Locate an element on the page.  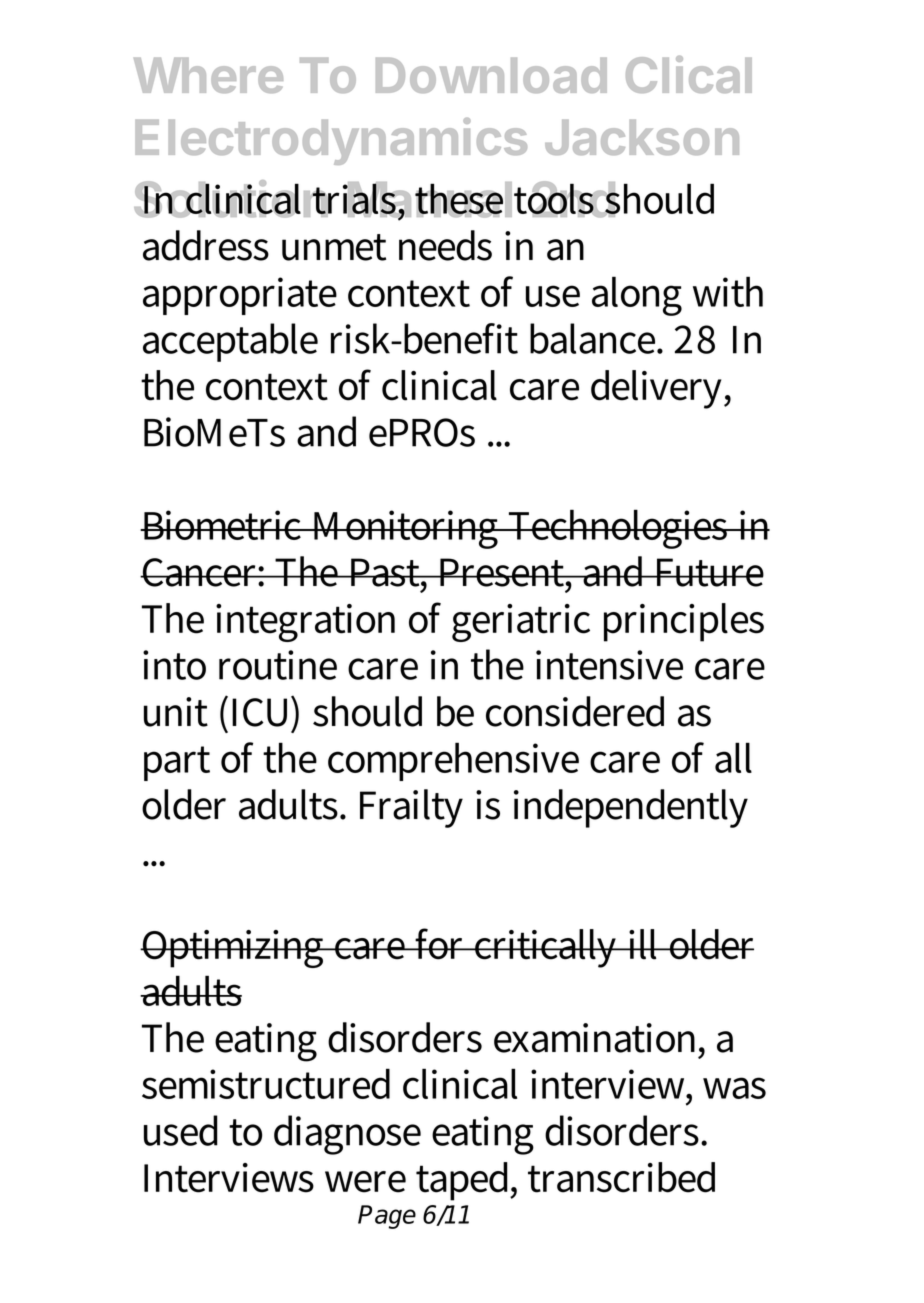
acceptable is located at coordinates (230, 342).
